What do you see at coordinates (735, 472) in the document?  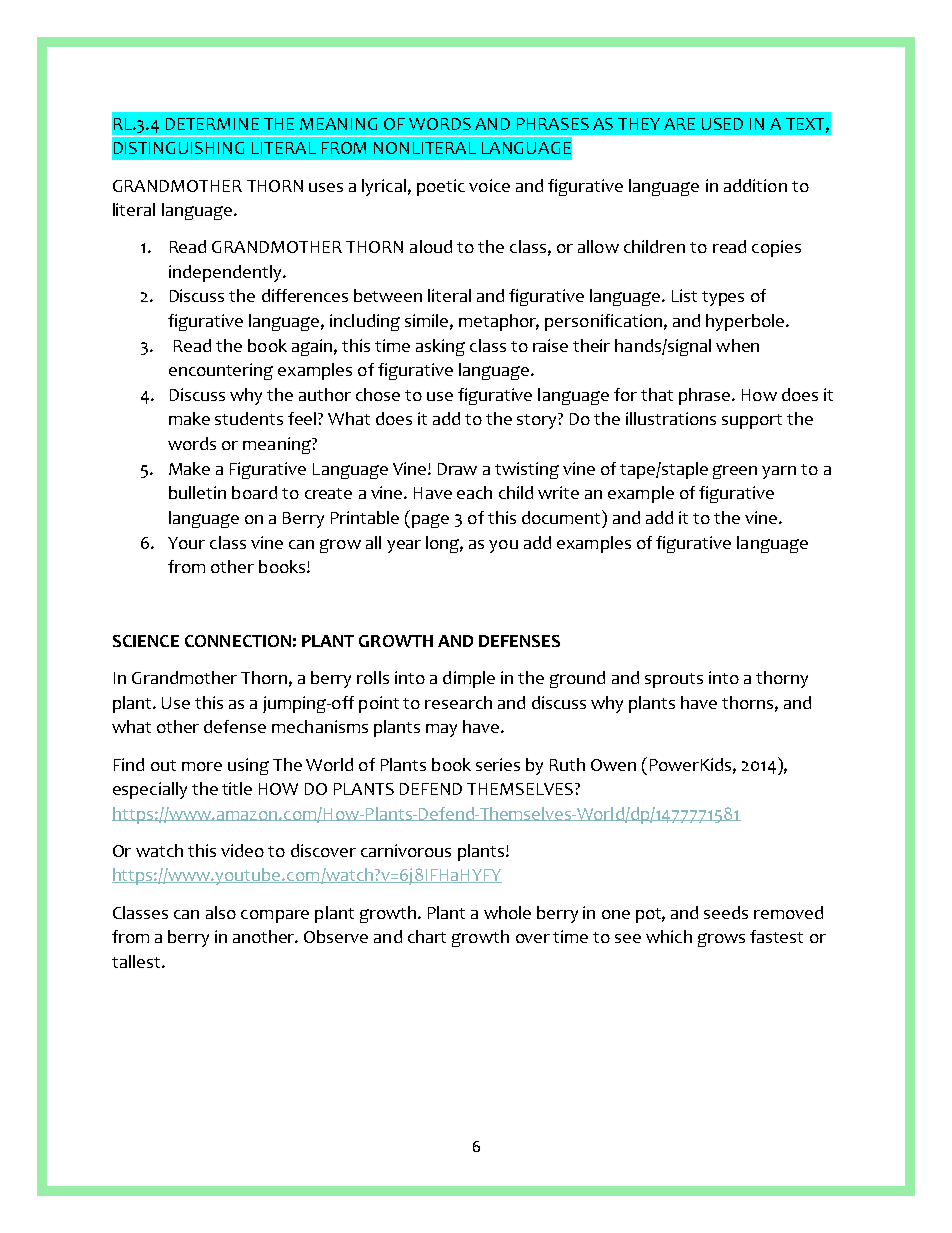 I see `green` at bounding box center [735, 472].
